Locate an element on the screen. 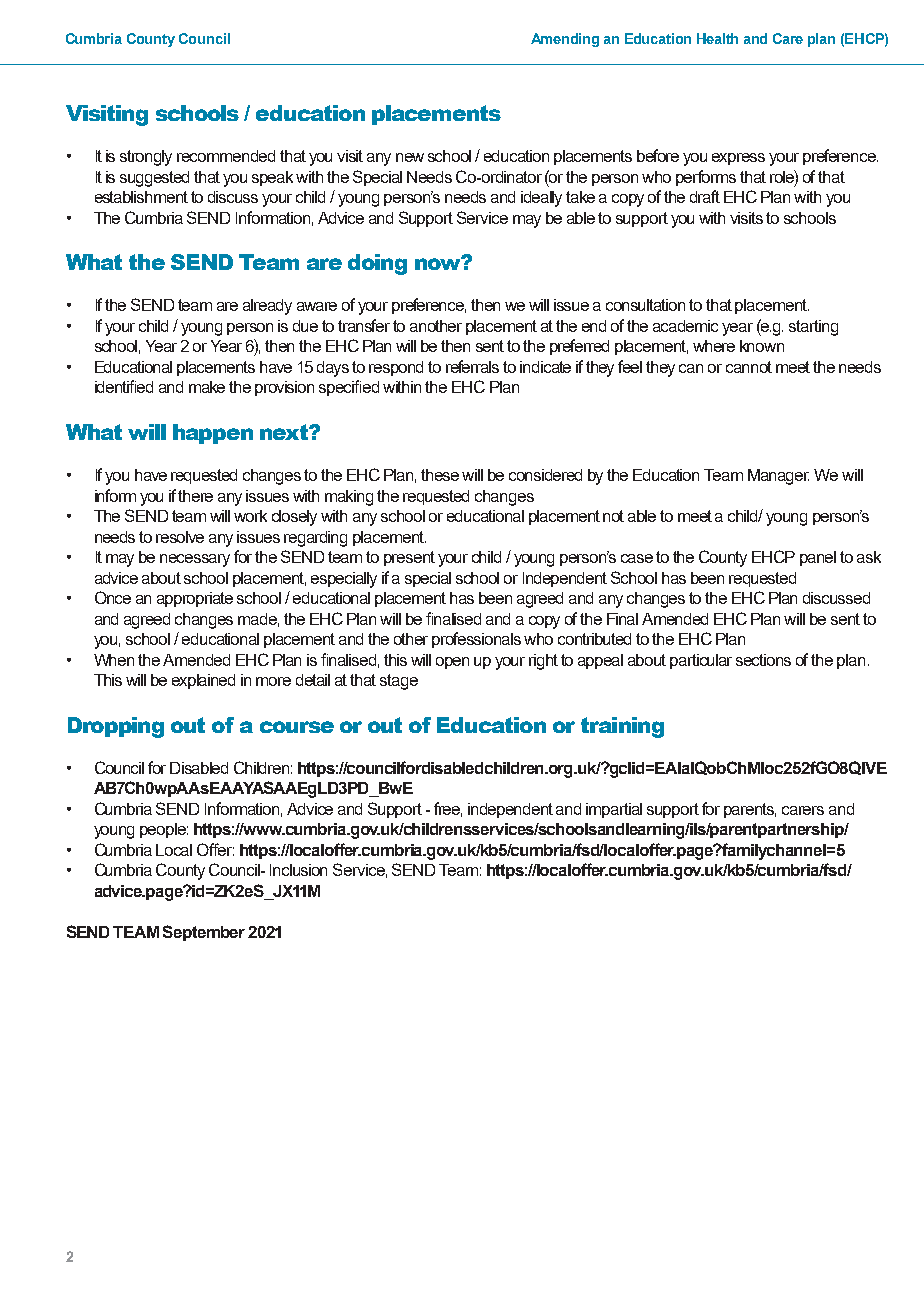  September is located at coordinates (204, 933).
